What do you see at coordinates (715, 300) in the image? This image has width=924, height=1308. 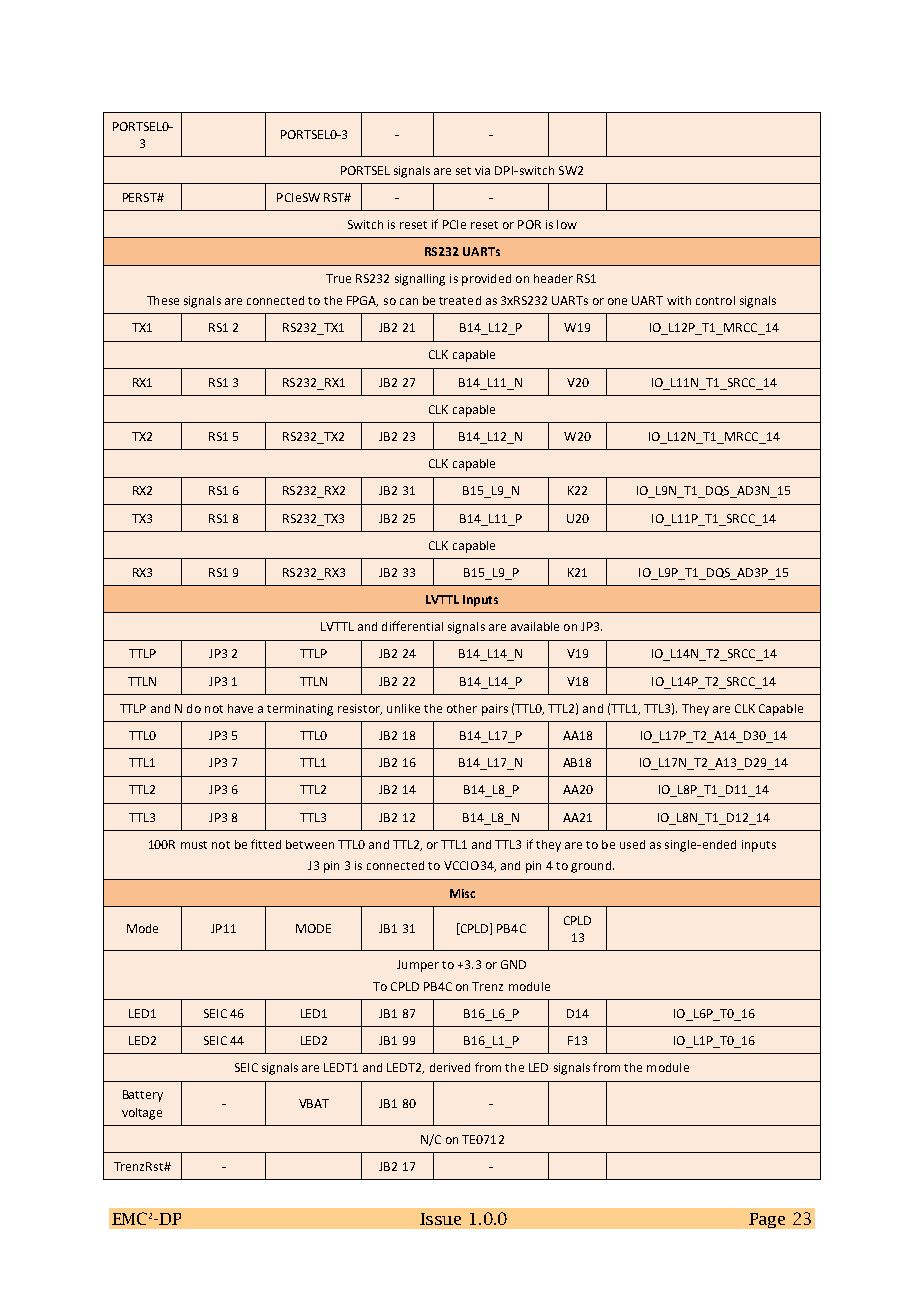 I see `control` at bounding box center [715, 300].
